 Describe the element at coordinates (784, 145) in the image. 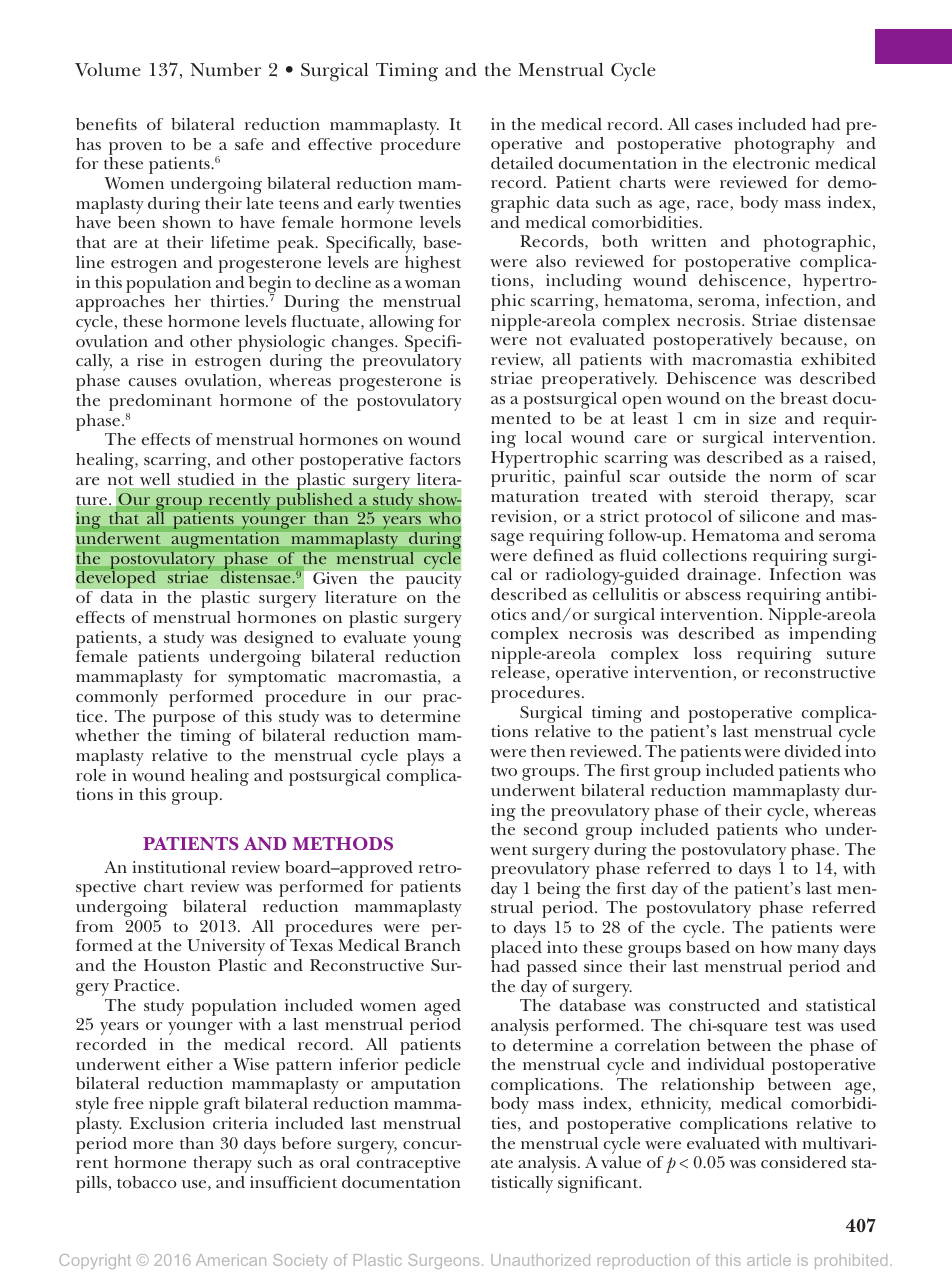

I see `photography` at that location.
